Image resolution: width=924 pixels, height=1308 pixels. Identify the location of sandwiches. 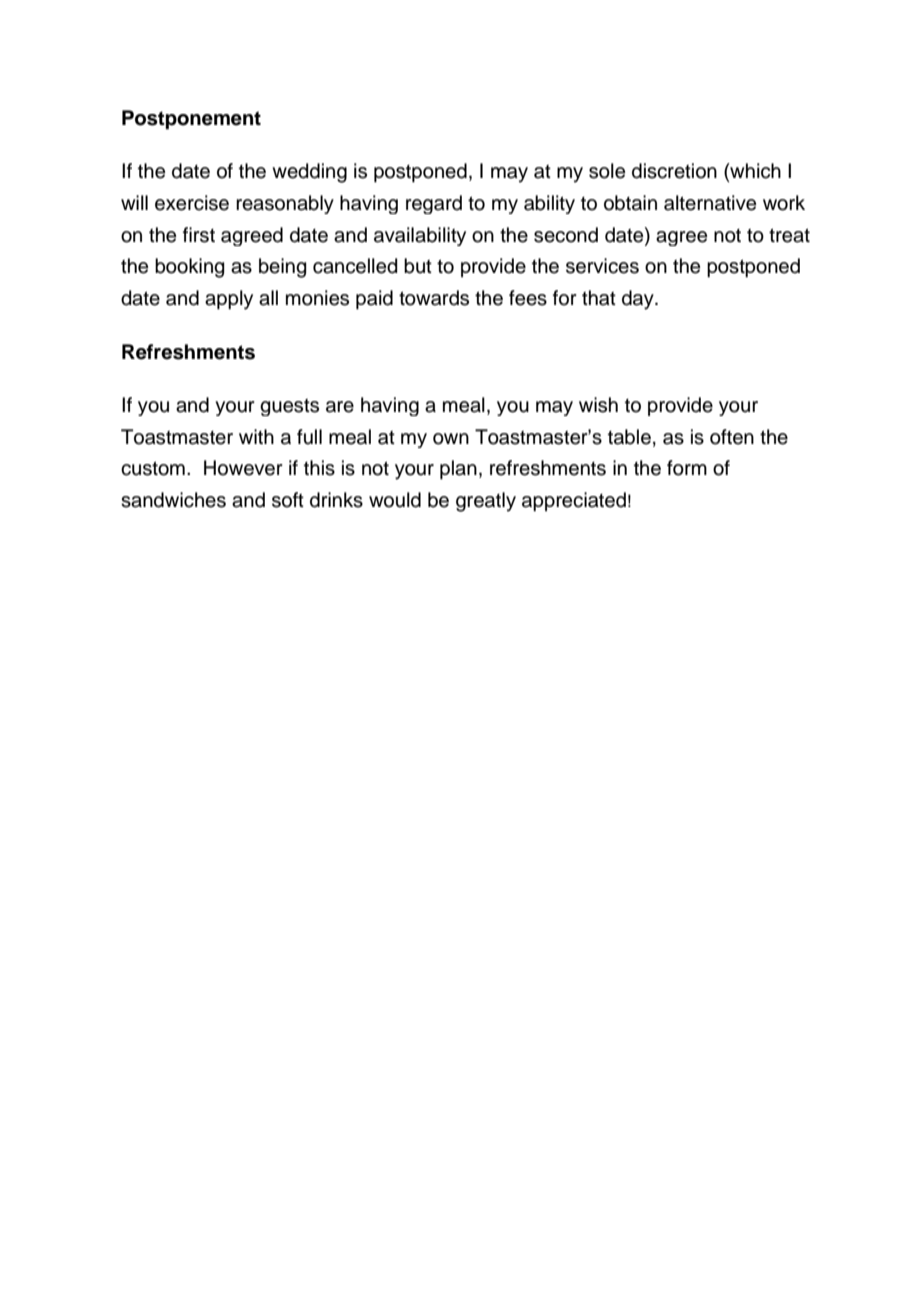
(173, 500).
